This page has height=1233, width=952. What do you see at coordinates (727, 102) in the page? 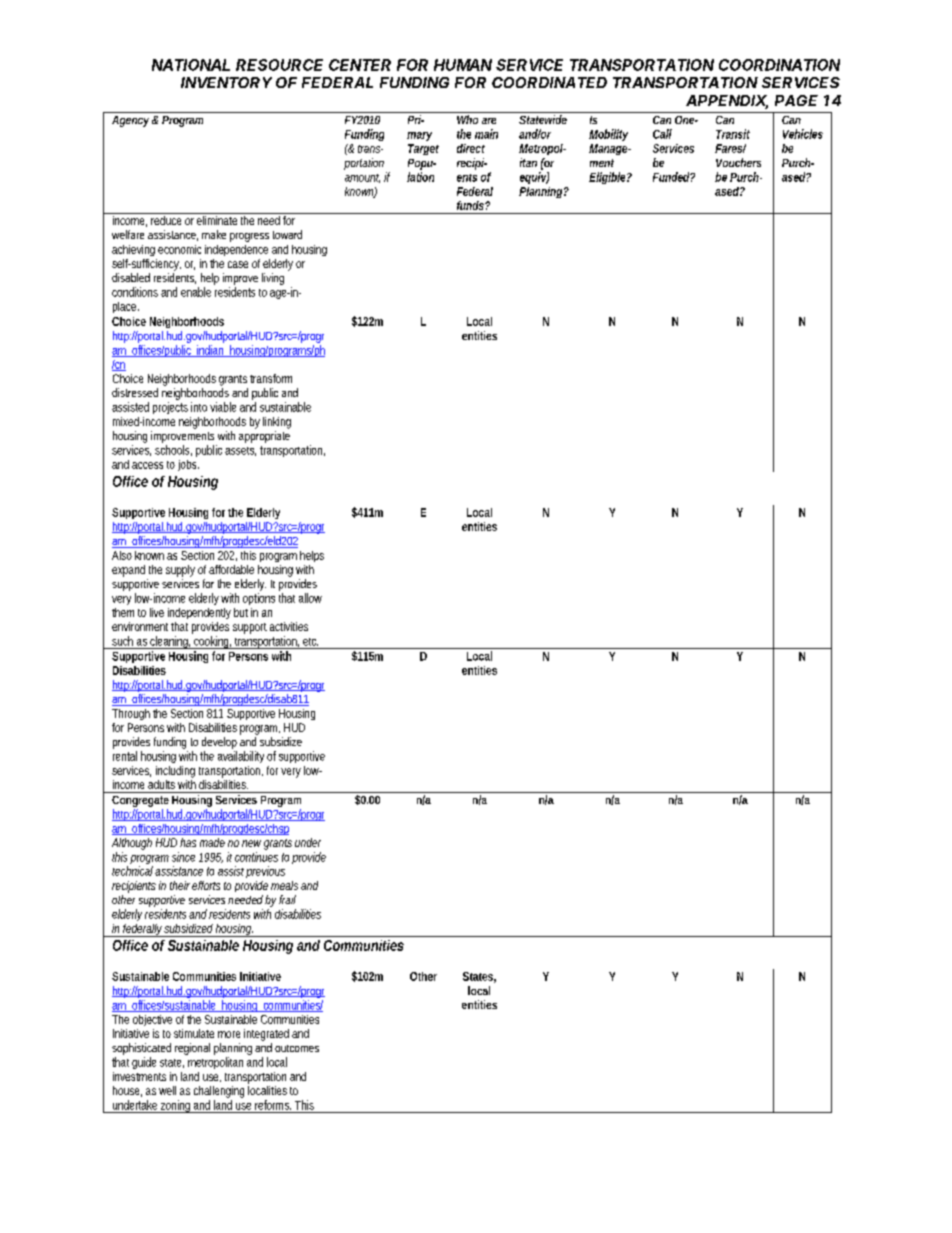
I see `APPENDIX` at bounding box center [727, 102].
